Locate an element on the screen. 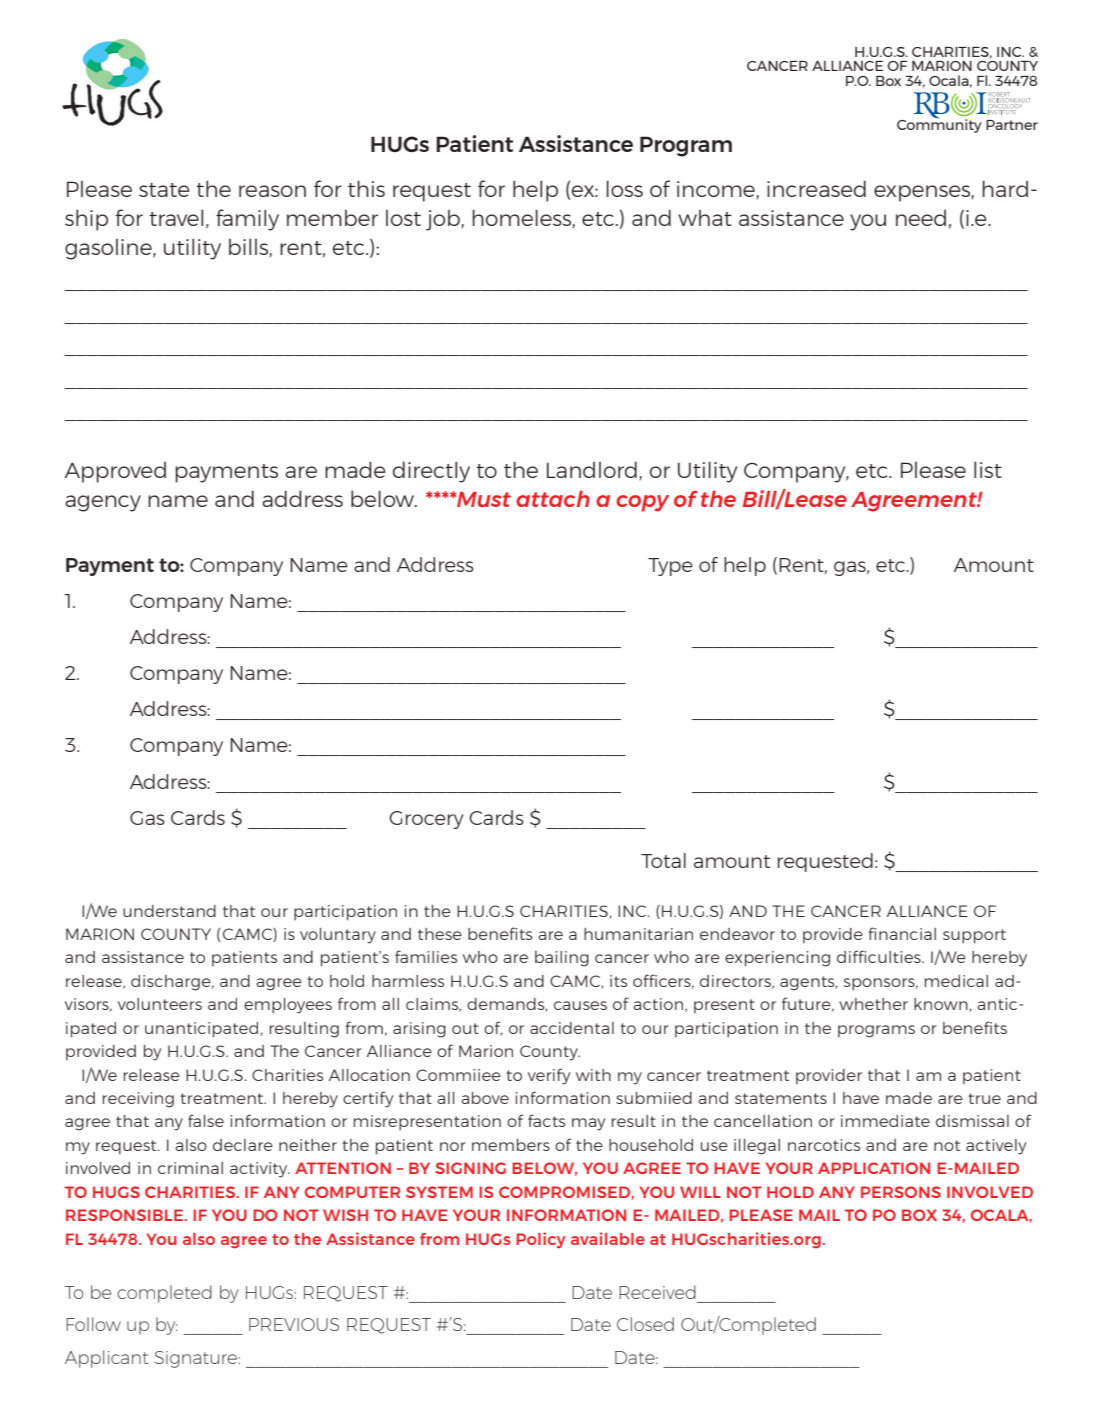  accidental is located at coordinates (572, 1028).
